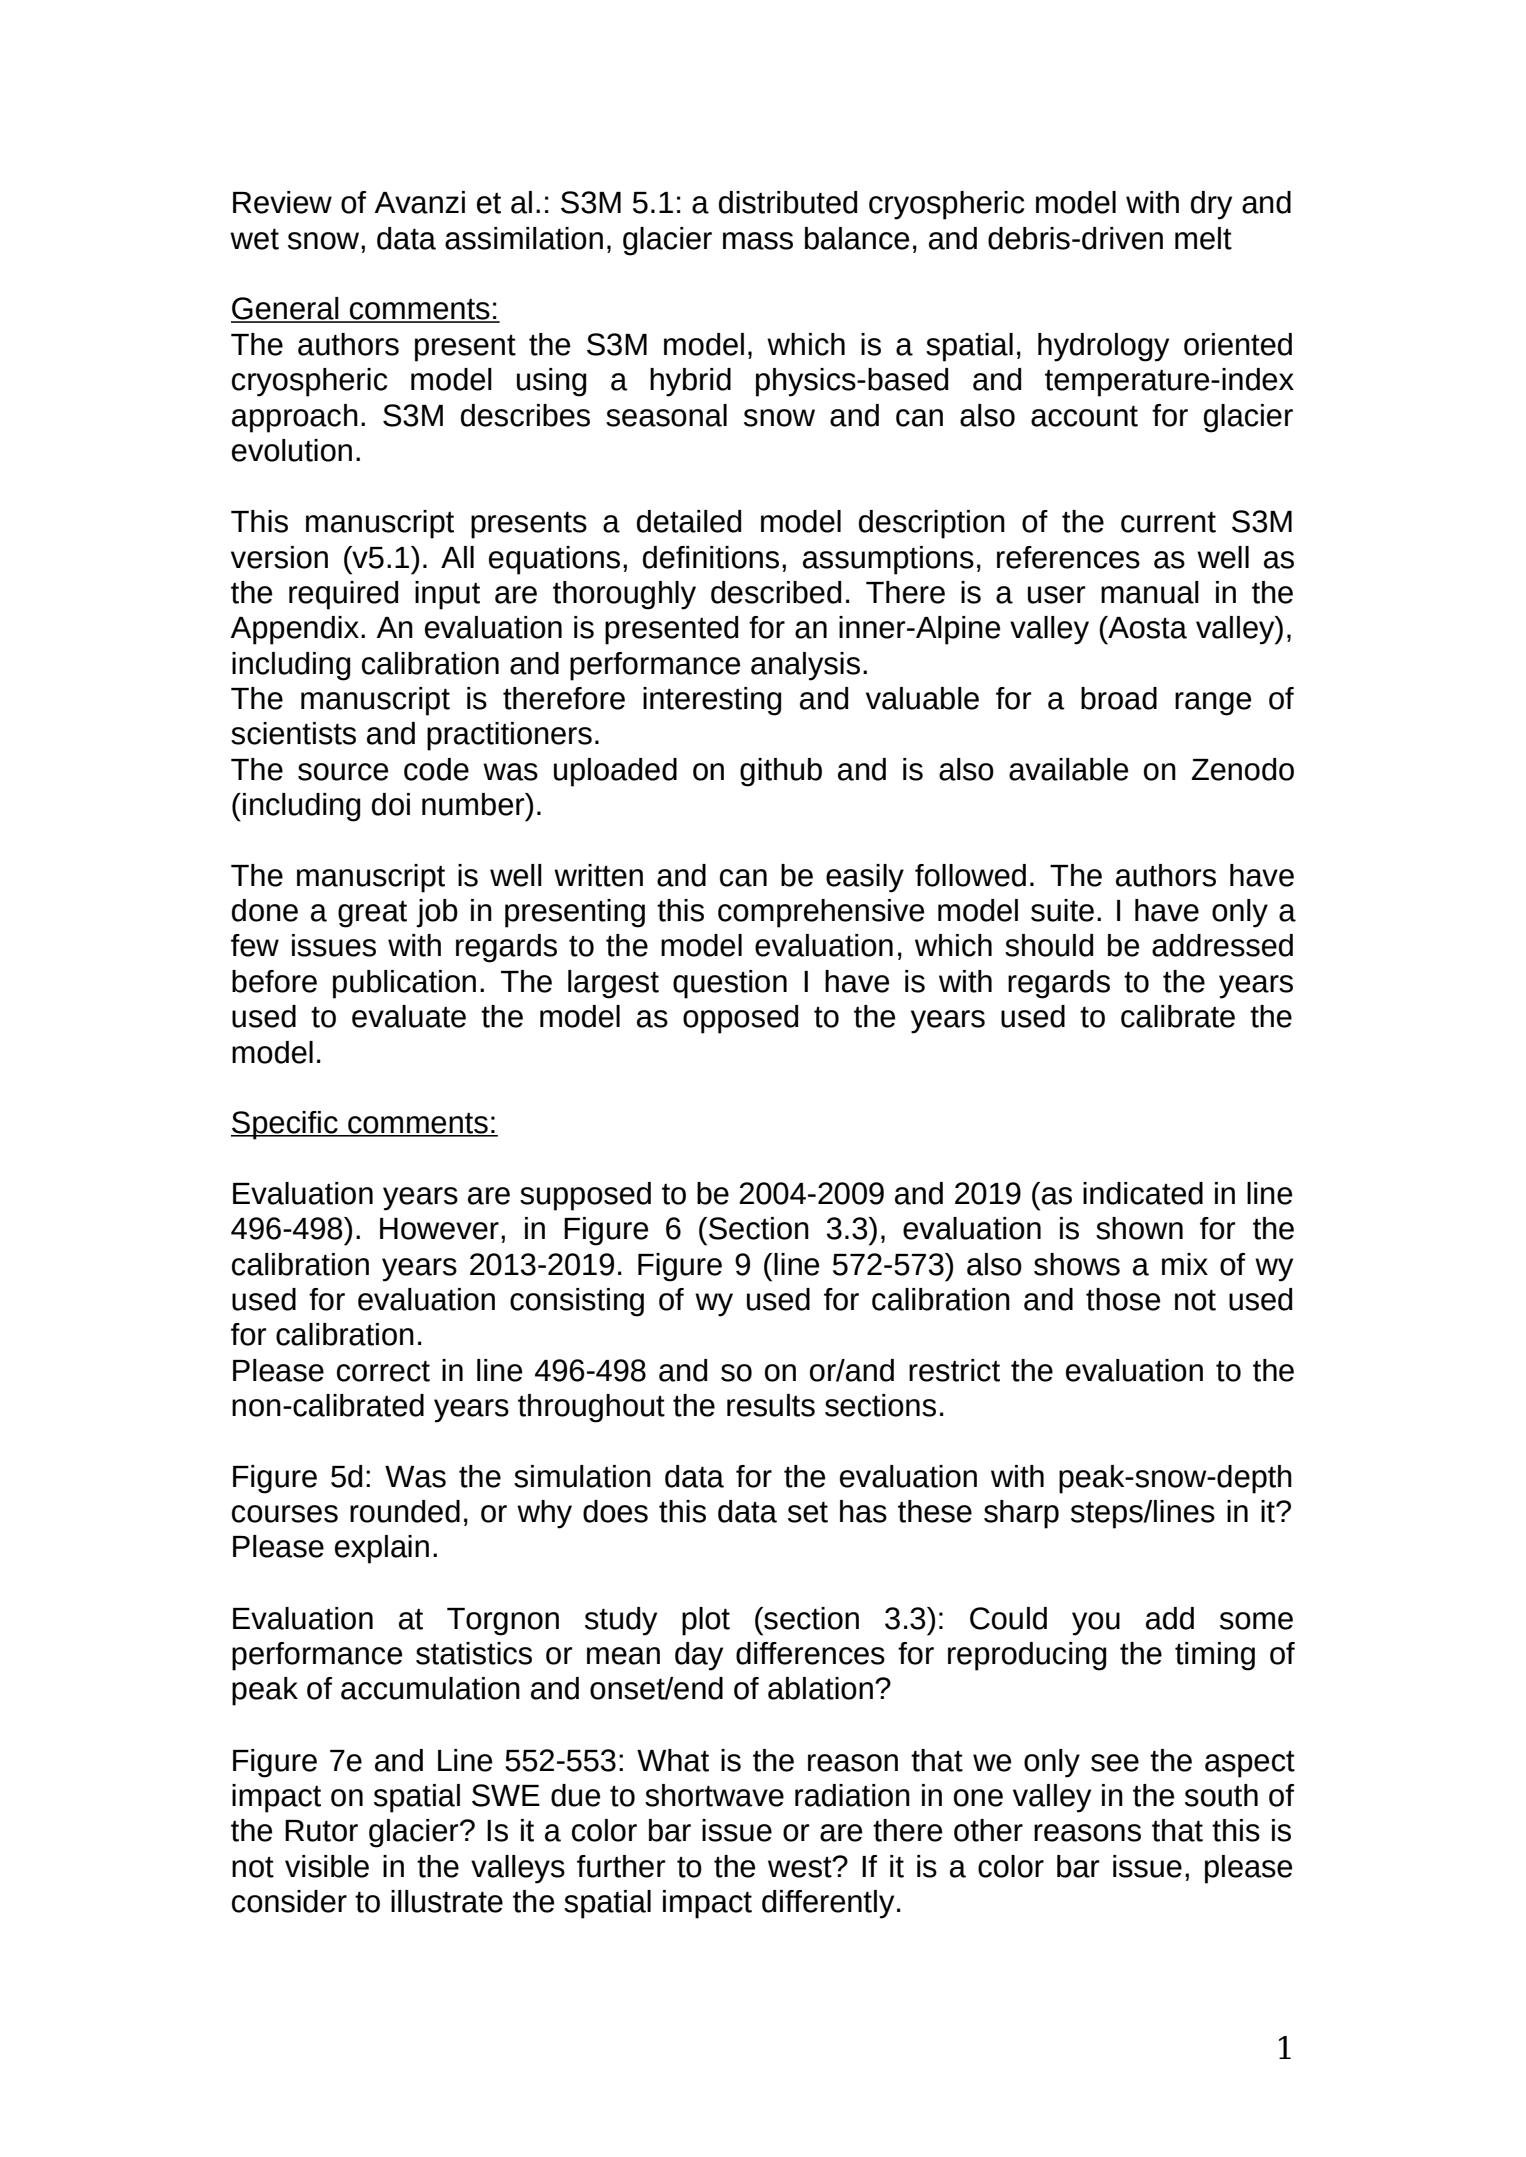 The height and width of the screenshot is (2157, 1526). Describe the element at coordinates (714, 1795) in the screenshot. I see `shortwave` at that location.
